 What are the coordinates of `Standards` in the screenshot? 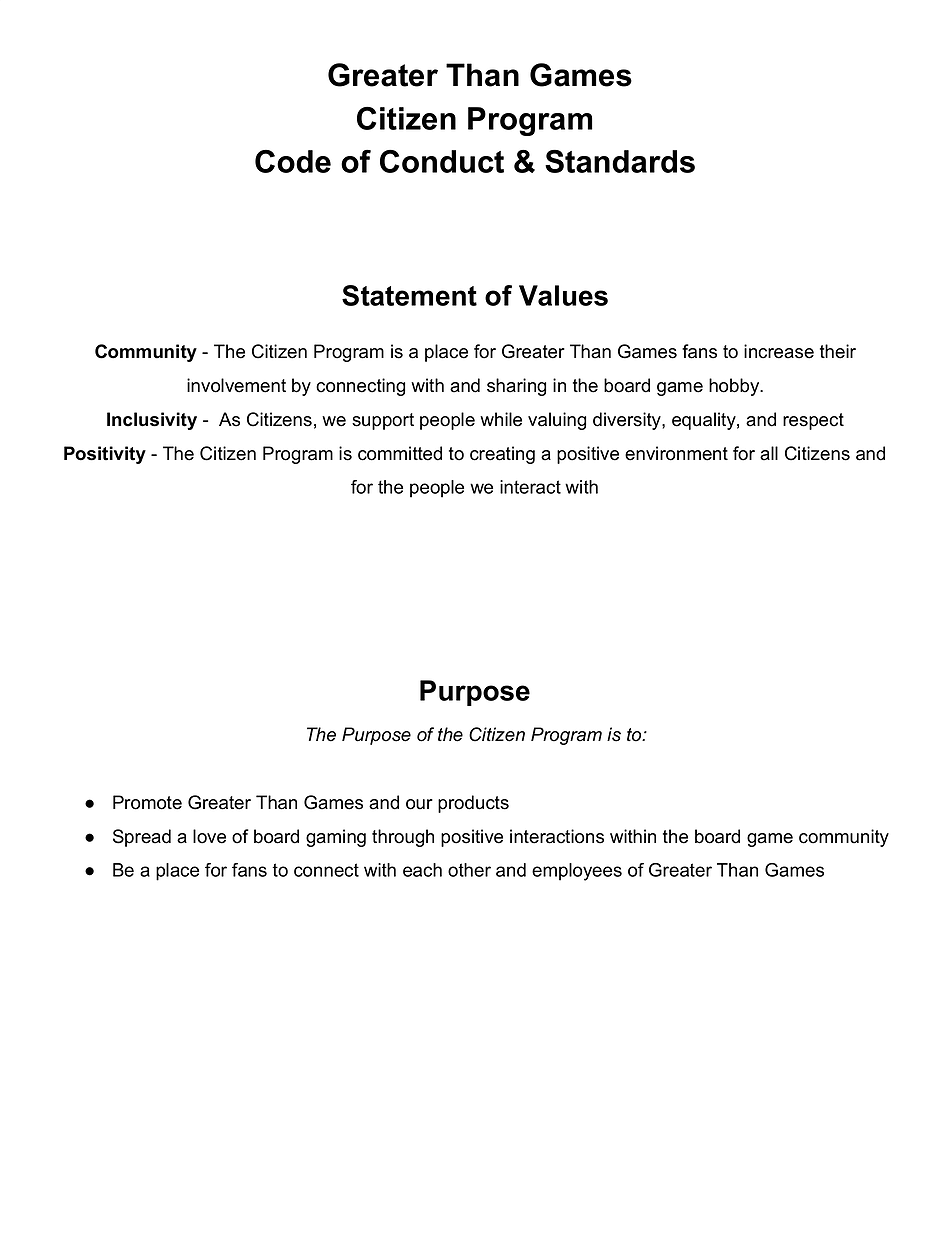 It's located at (620, 161).
